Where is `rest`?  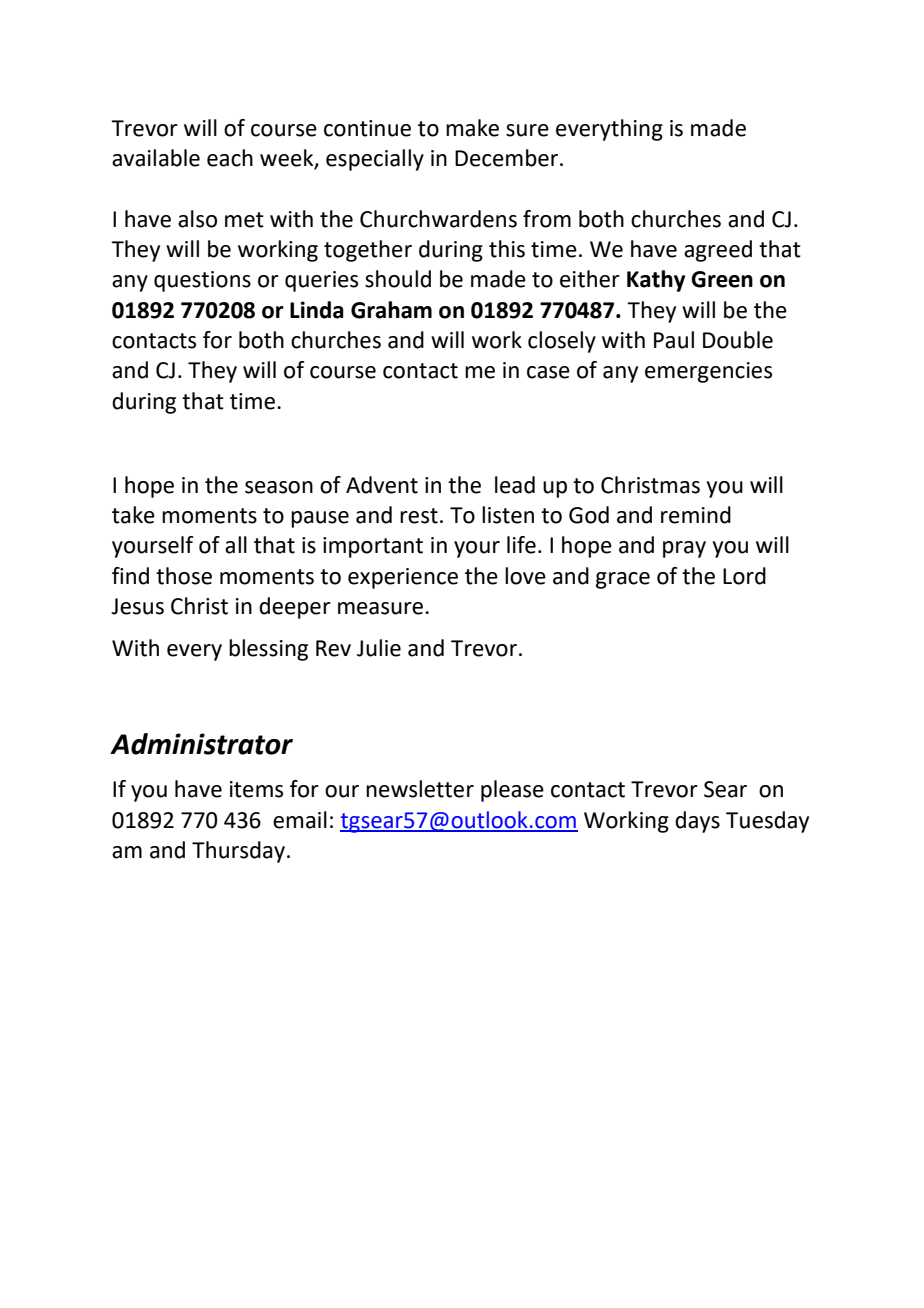 rest is located at coordinates (419, 516).
